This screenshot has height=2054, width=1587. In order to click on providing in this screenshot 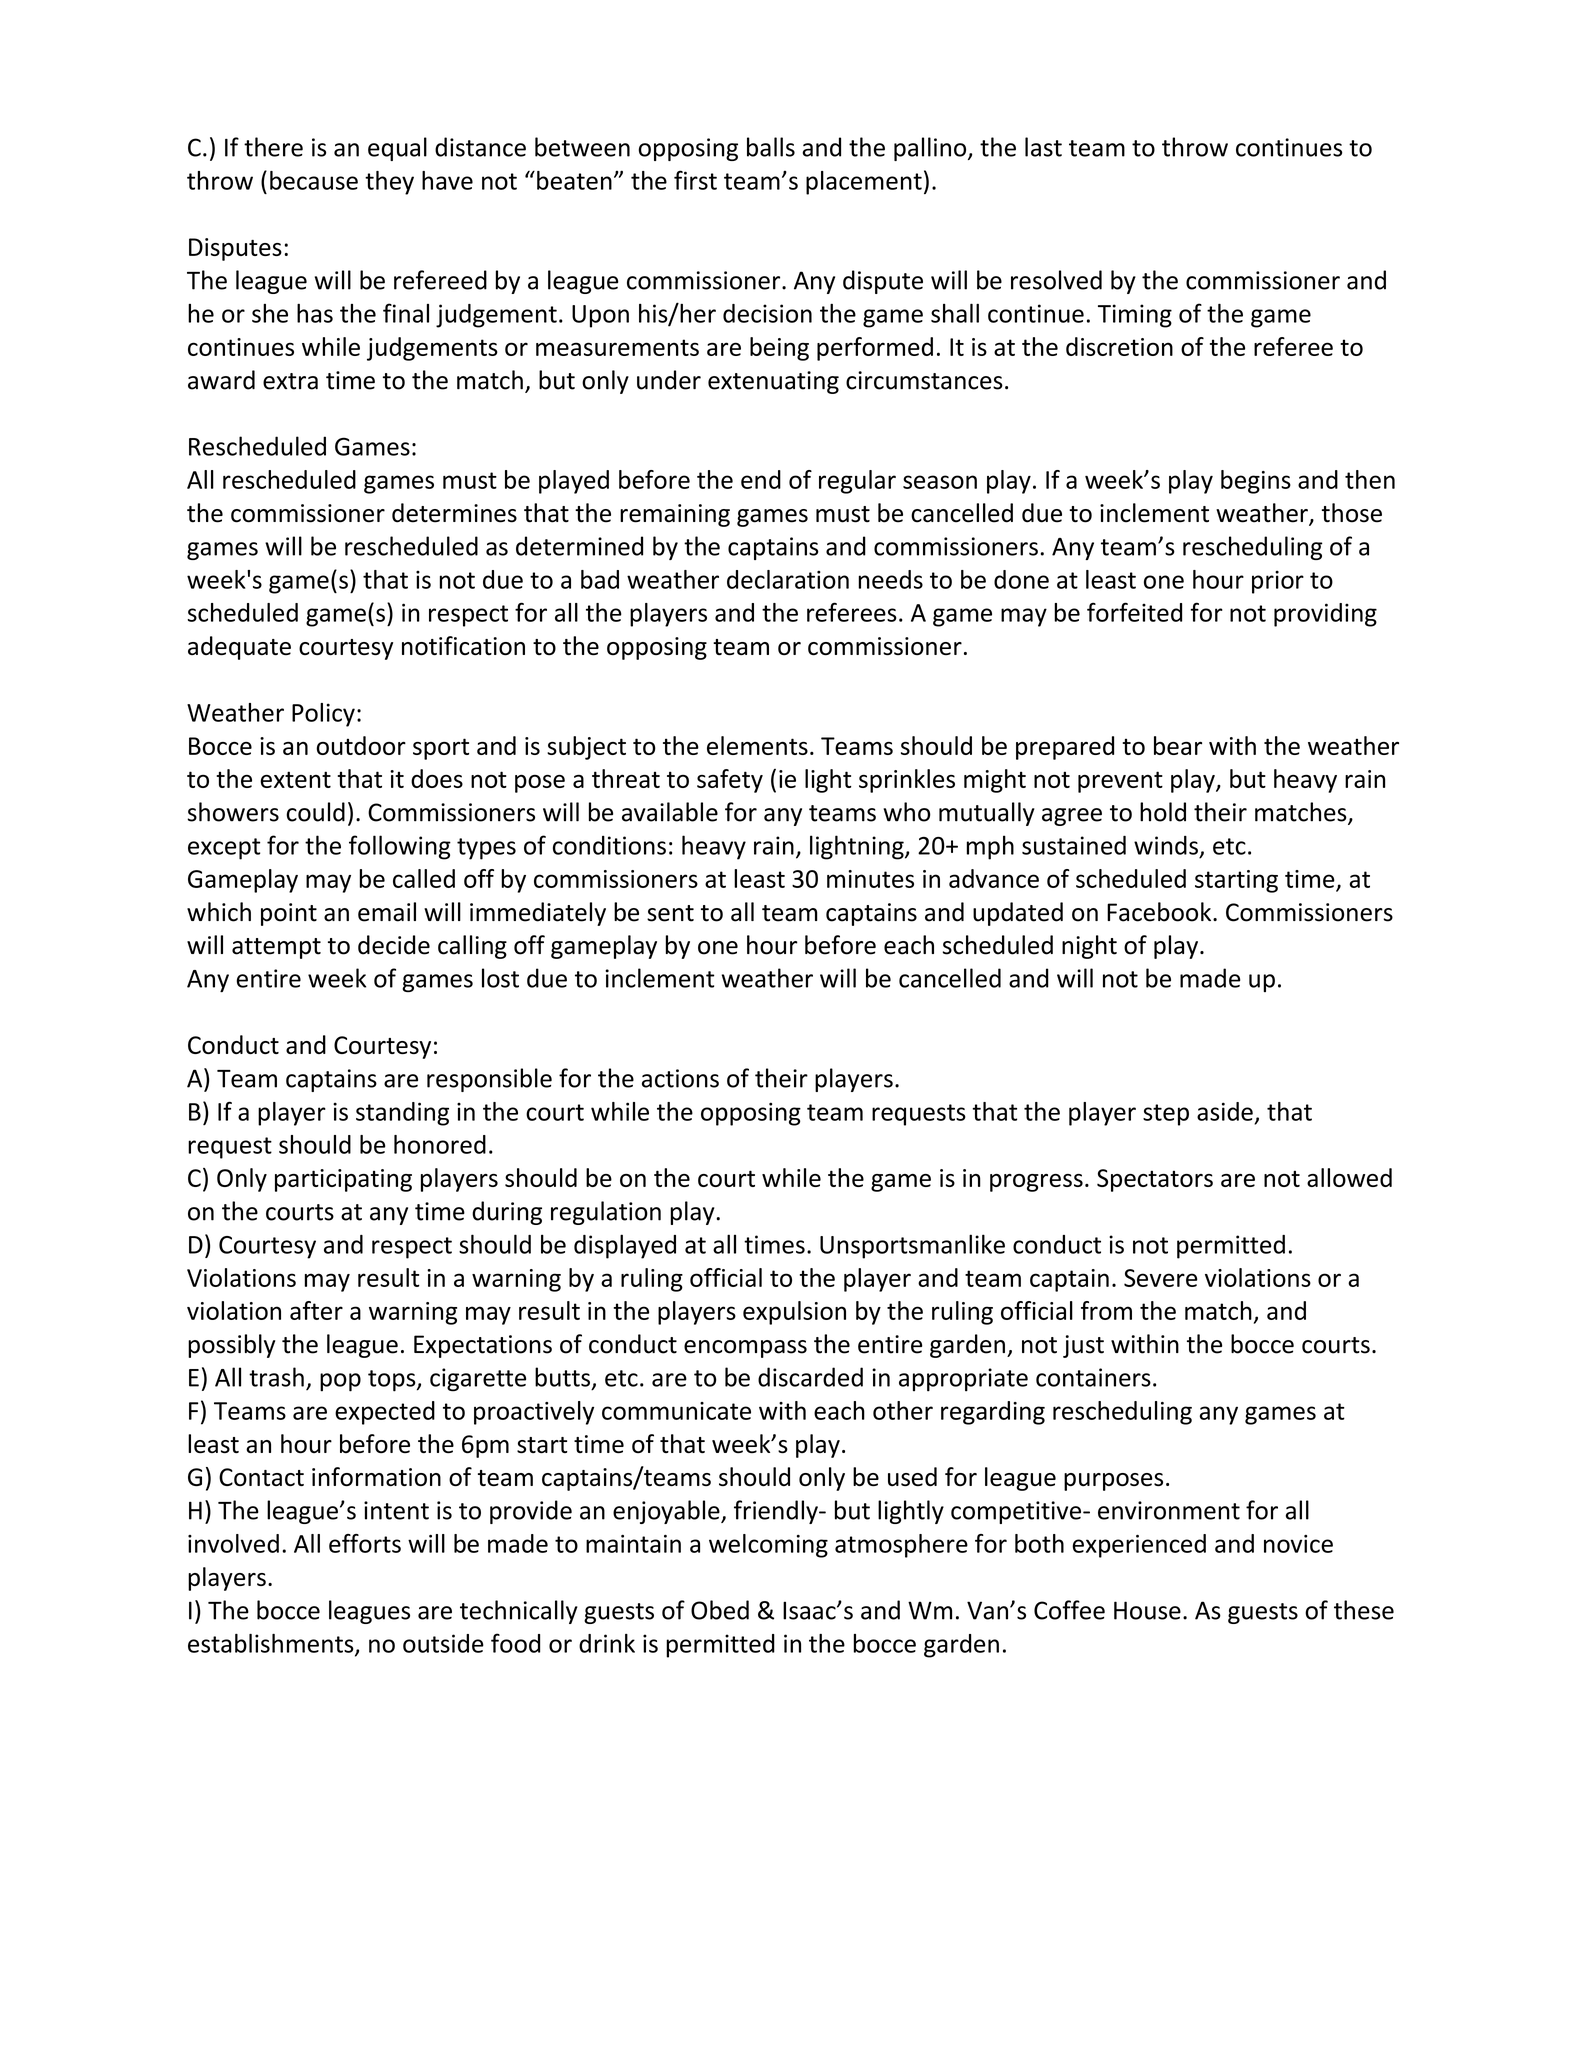, I will do `click(1325, 615)`.
